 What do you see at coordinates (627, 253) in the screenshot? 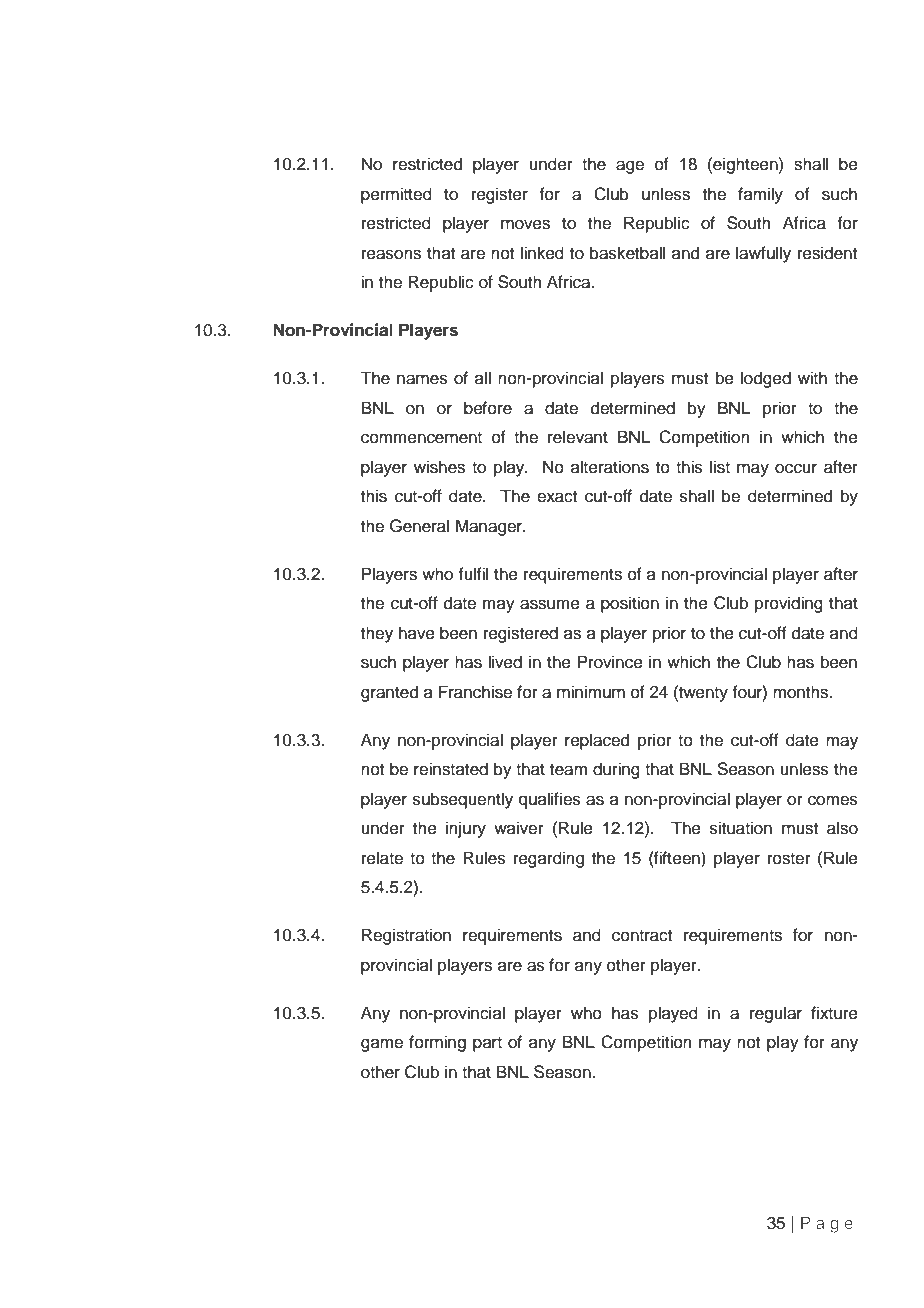
I see `basketball` at bounding box center [627, 253].
